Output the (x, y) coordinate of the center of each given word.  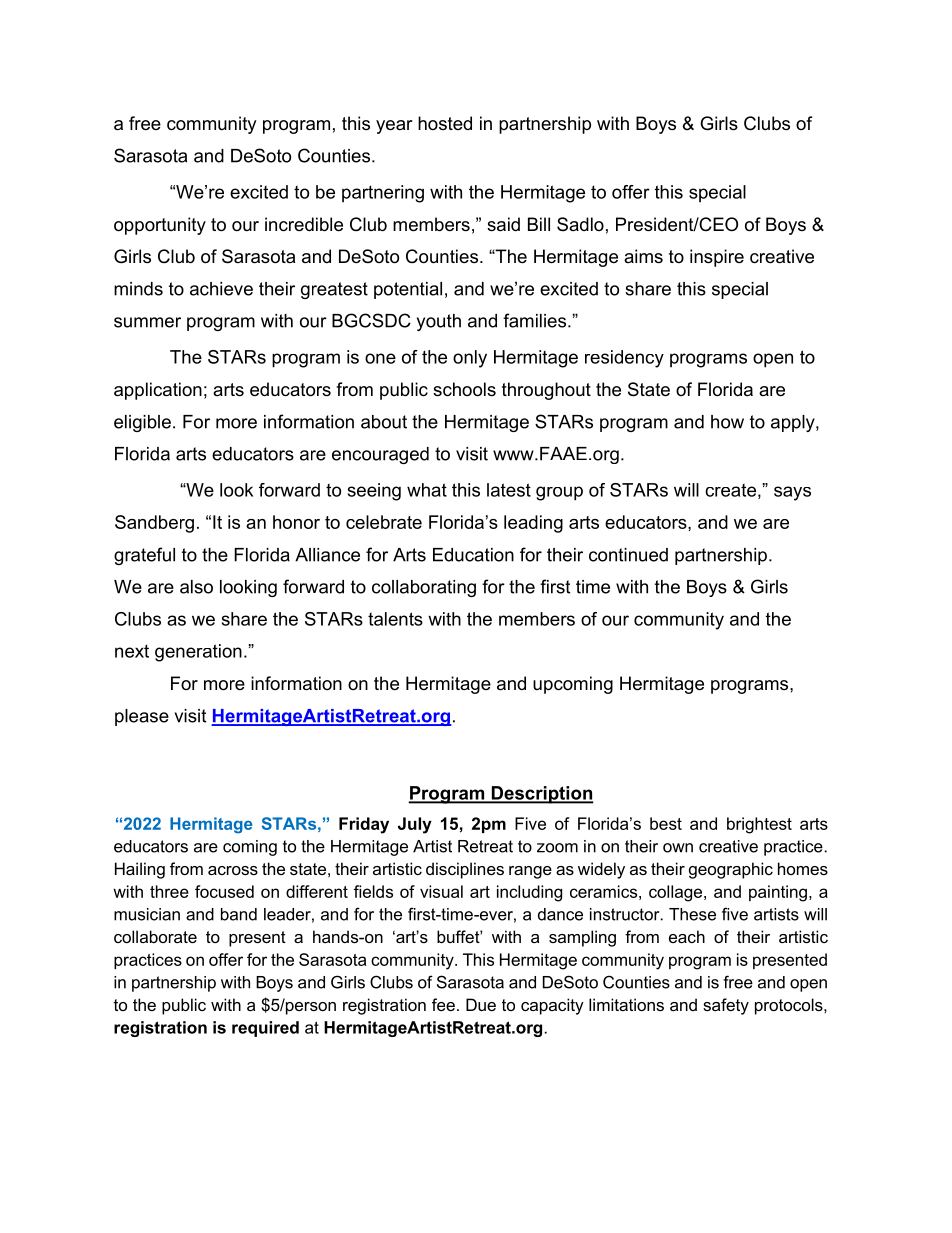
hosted (445, 123)
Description (541, 795)
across (233, 870)
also (196, 587)
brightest (759, 825)
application (158, 391)
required (265, 1029)
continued (628, 555)
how (727, 422)
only (470, 359)
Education (473, 555)
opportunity (160, 226)
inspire (717, 258)
